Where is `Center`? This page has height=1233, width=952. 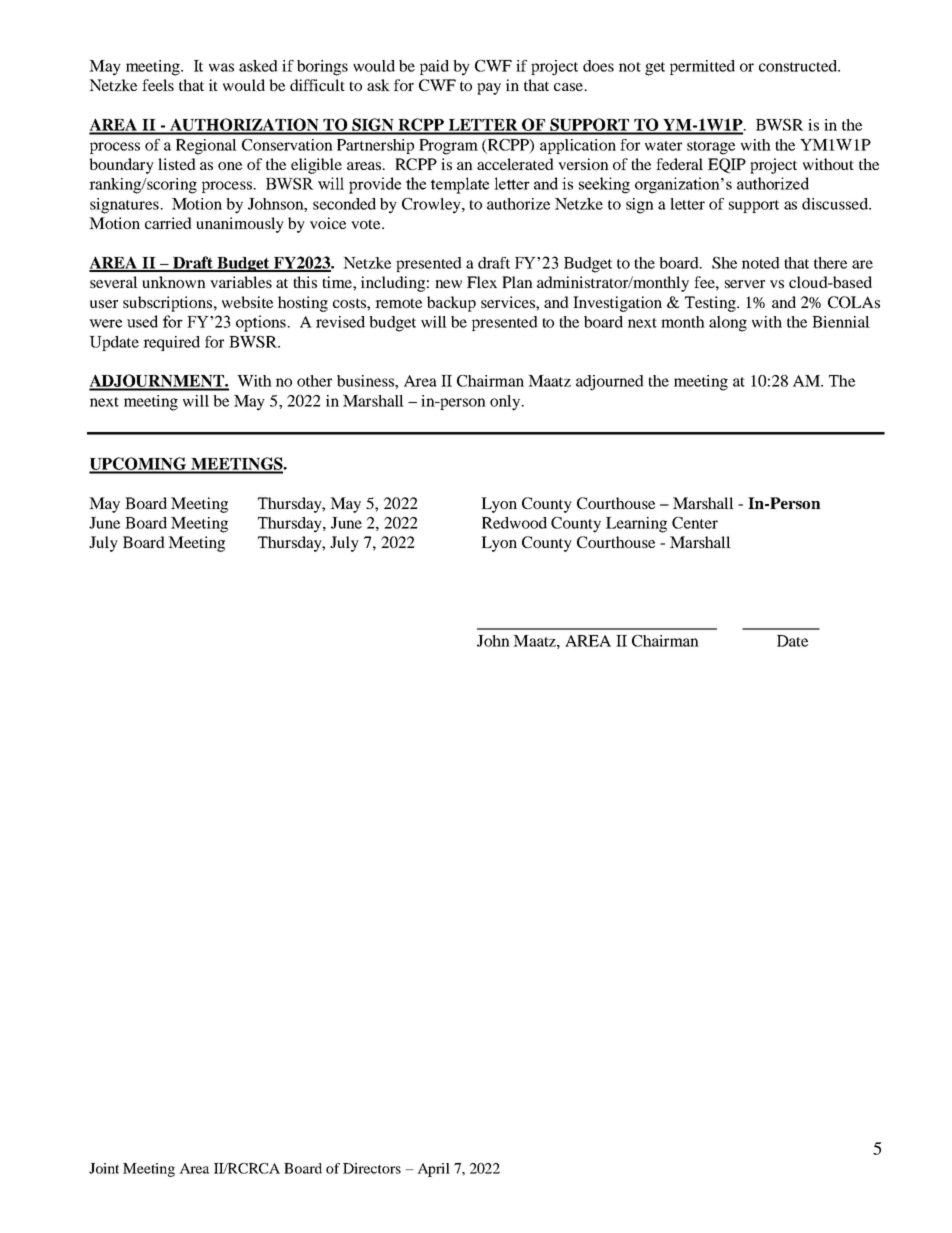
Center is located at coordinates (695, 523).
